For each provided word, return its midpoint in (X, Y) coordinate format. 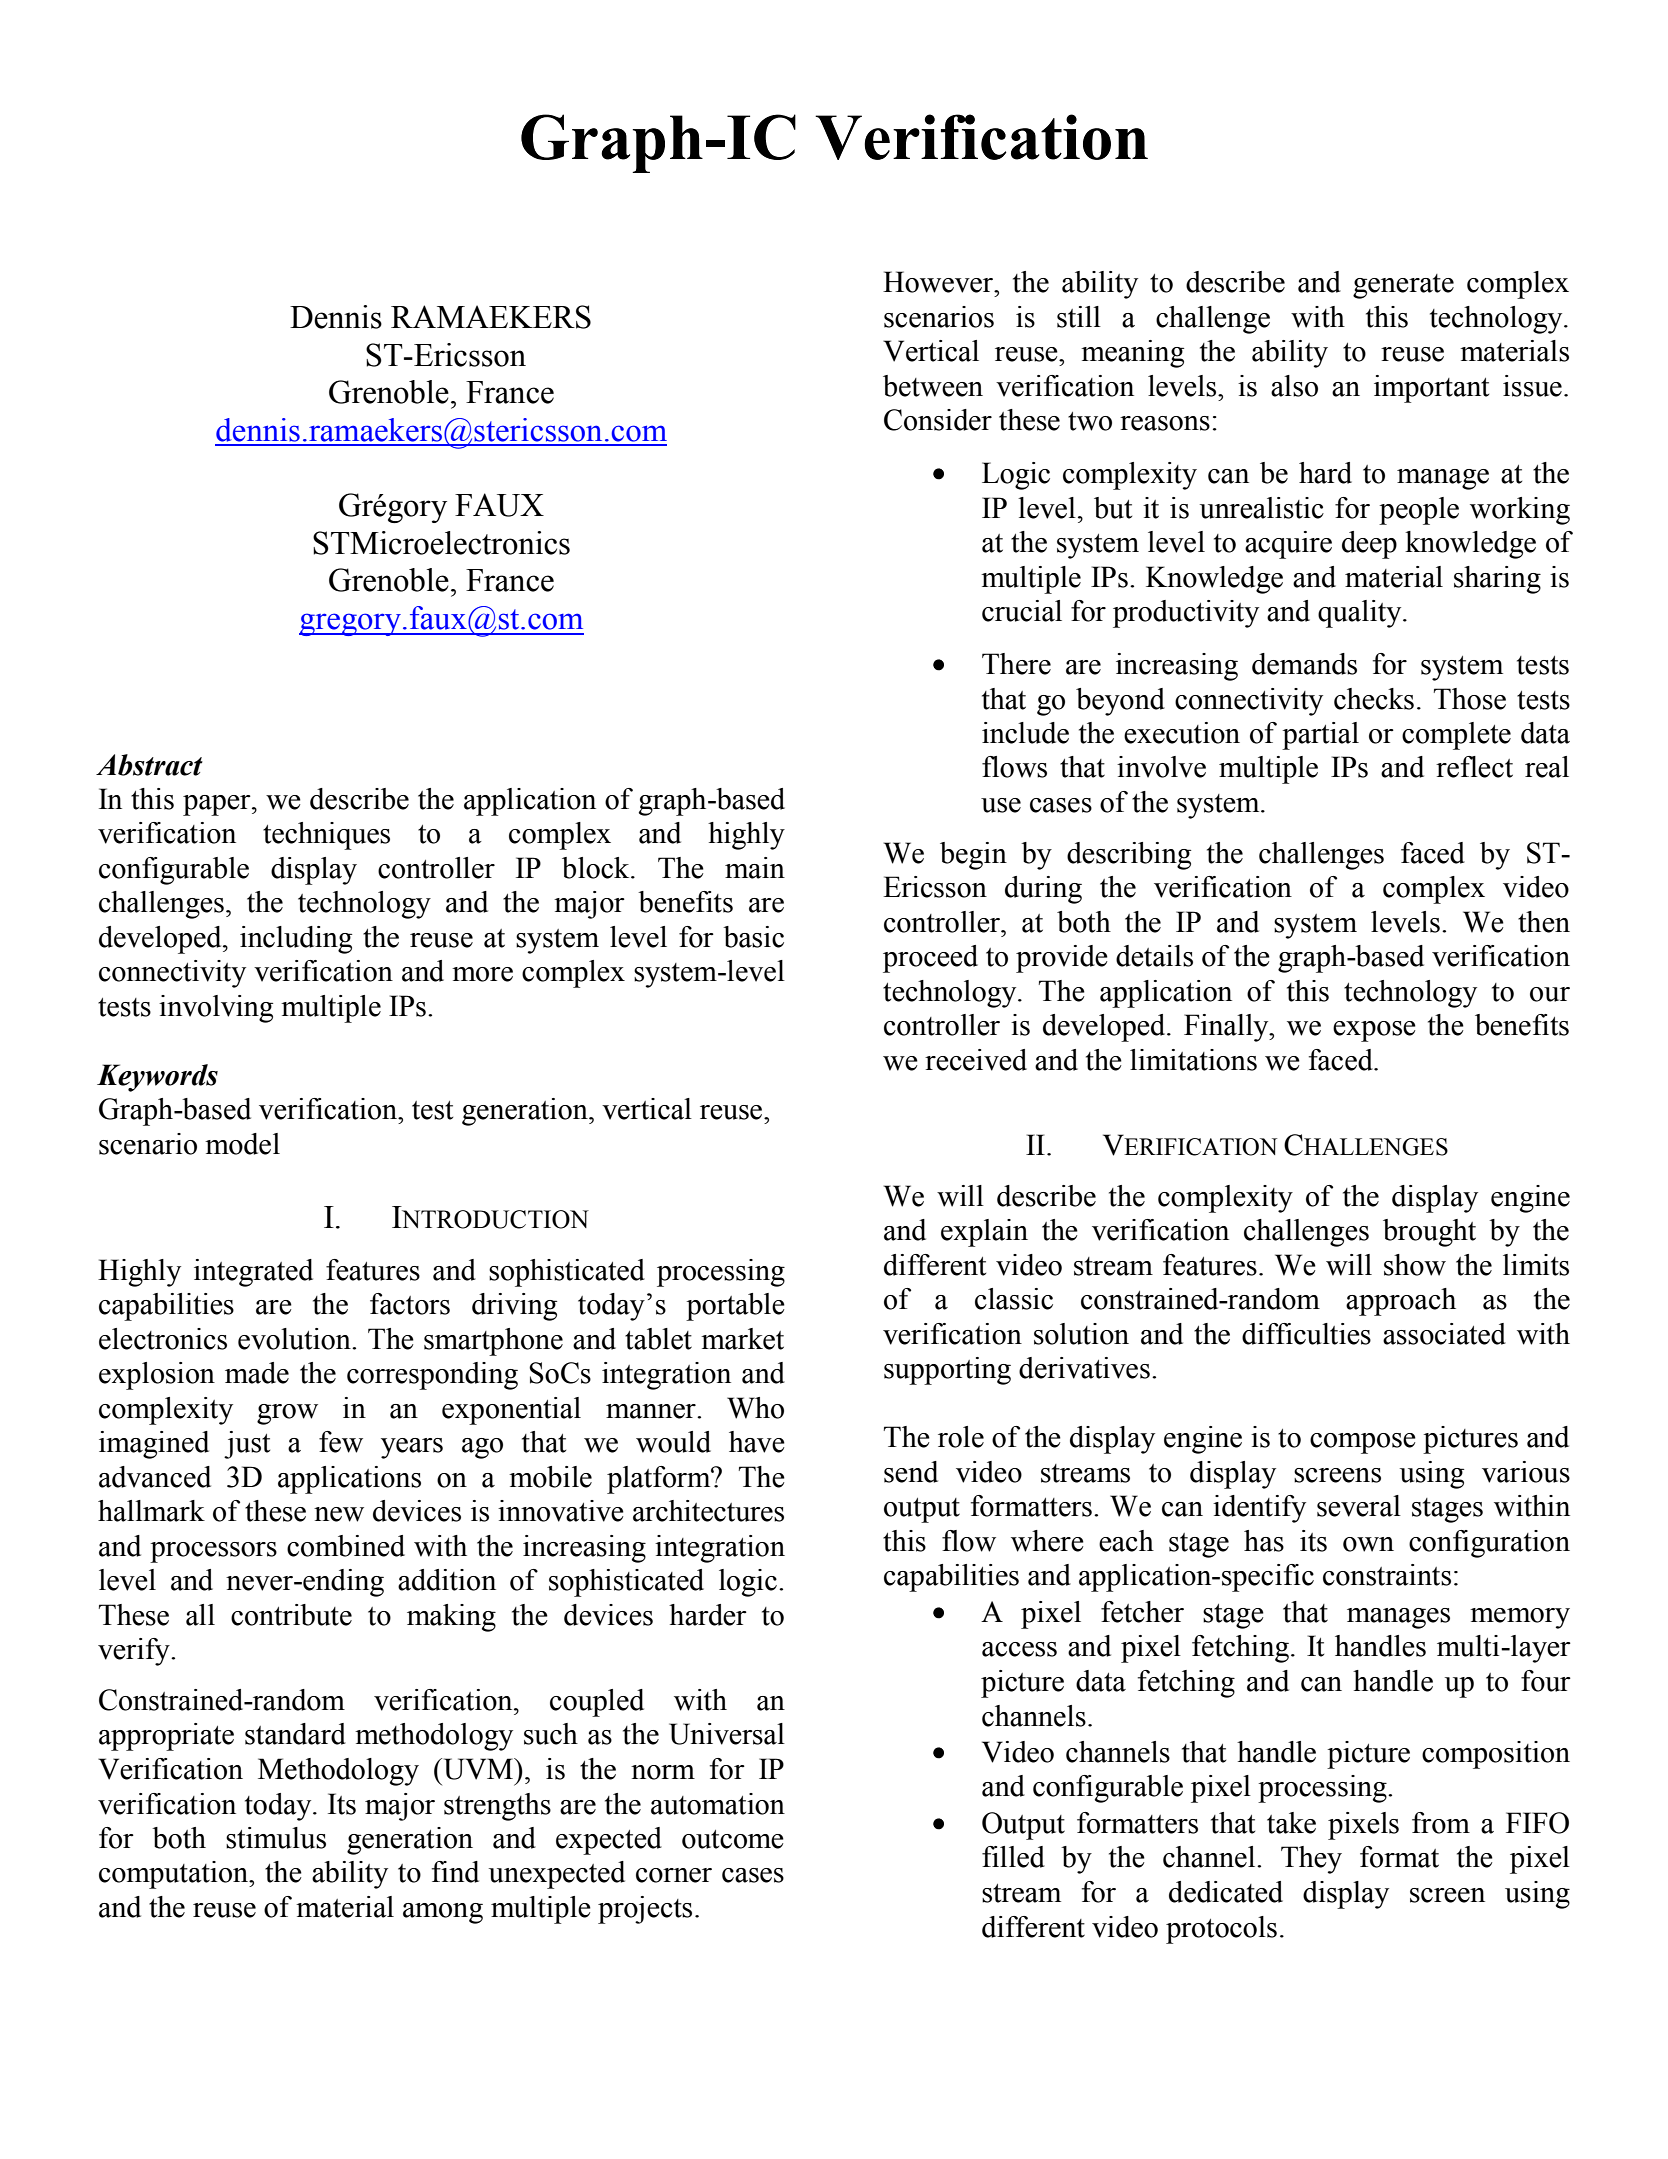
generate (1403, 286)
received (976, 1060)
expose (1374, 1031)
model (242, 1144)
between (933, 386)
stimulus (276, 1838)
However (939, 282)
